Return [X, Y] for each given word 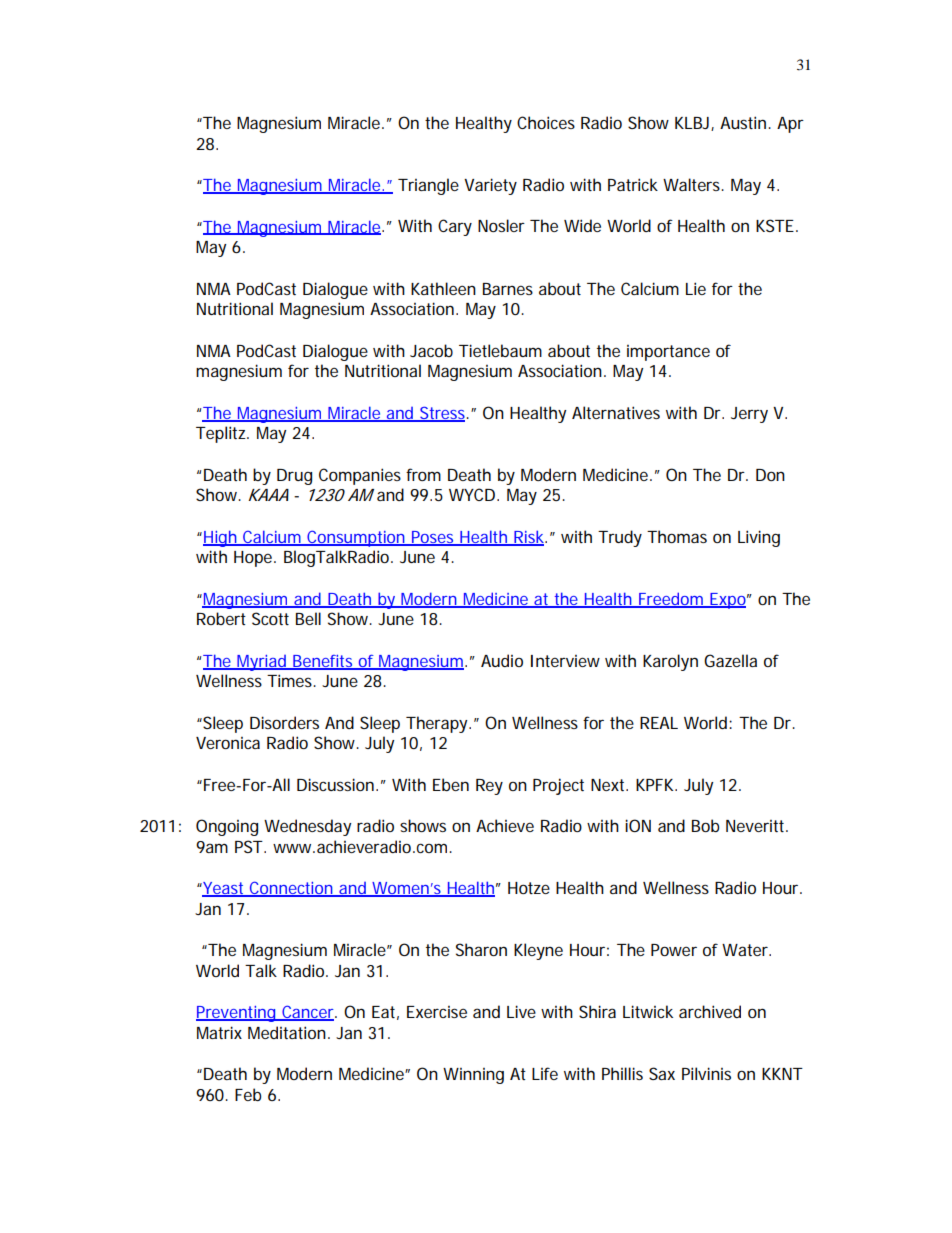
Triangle [428, 186]
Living [759, 538]
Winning [473, 1076]
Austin [743, 122]
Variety [490, 186]
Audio [502, 660]
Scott [270, 618]
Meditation [287, 1032]
